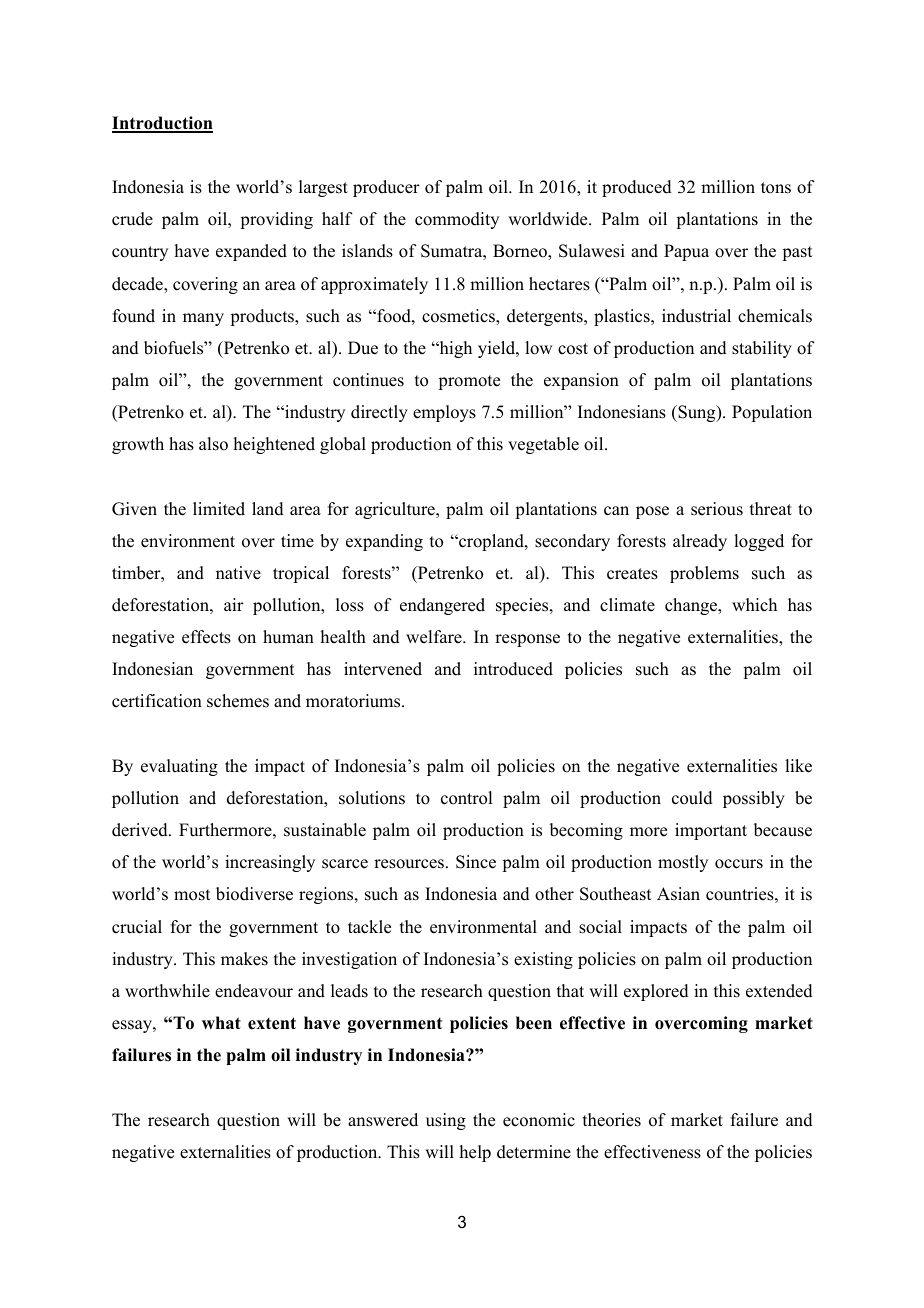 The width and height of the screenshot is (924, 1308). What do you see at coordinates (221, 1022) in the screenshot?
I see `what` at bounding box center [221, 1022].
